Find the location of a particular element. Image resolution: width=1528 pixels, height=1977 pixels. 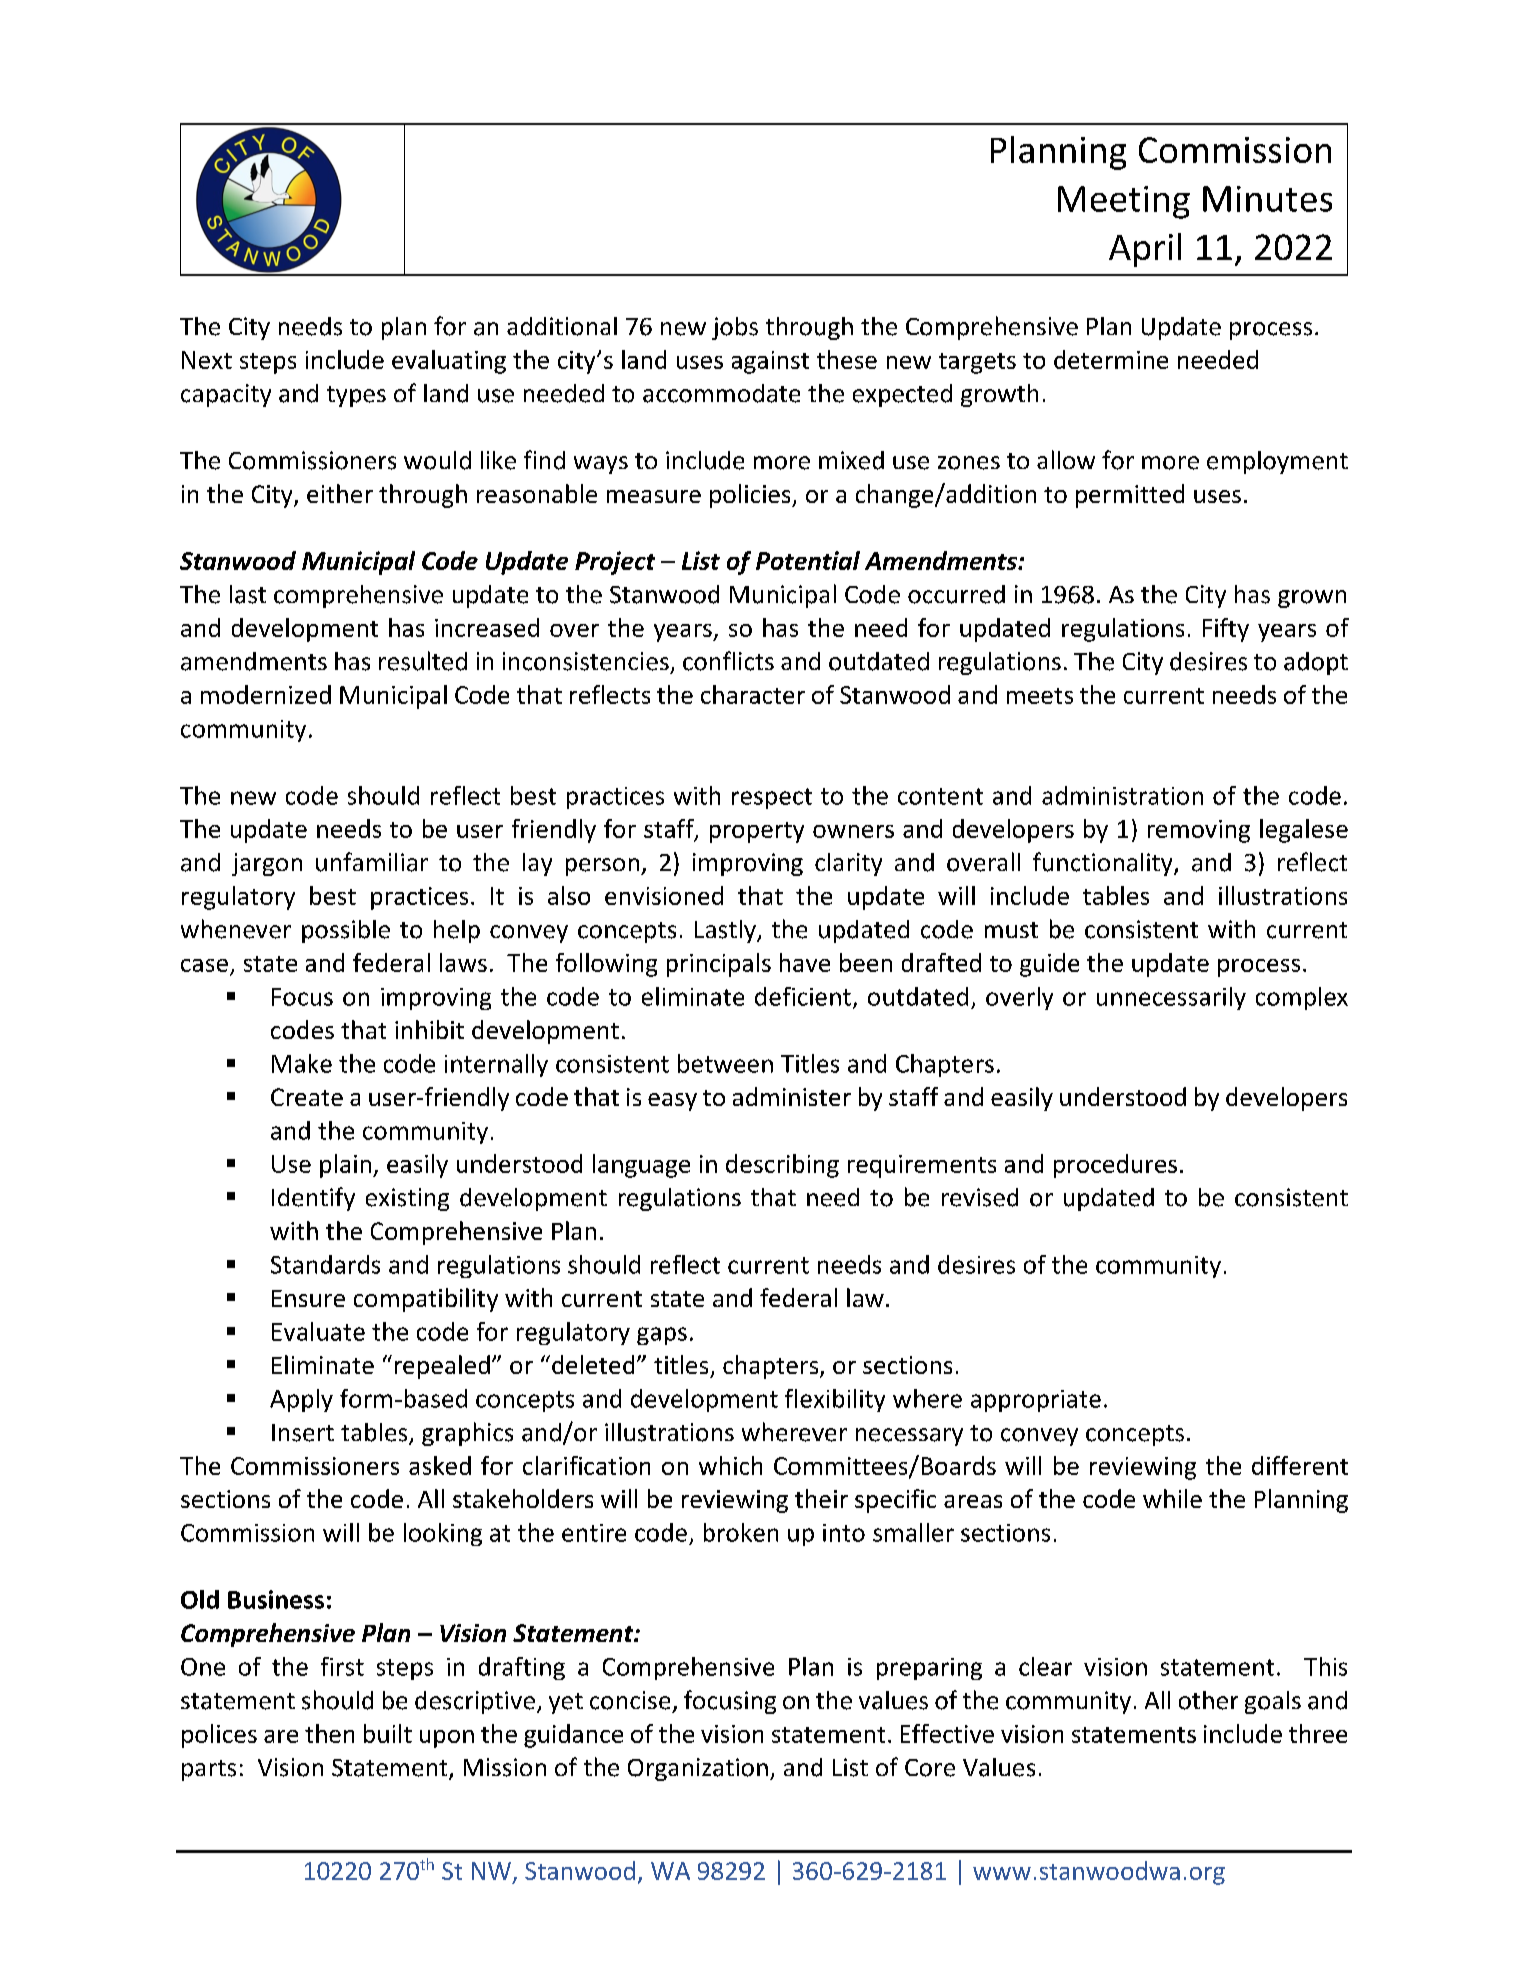

then is located at coordinates (329, 1733).
